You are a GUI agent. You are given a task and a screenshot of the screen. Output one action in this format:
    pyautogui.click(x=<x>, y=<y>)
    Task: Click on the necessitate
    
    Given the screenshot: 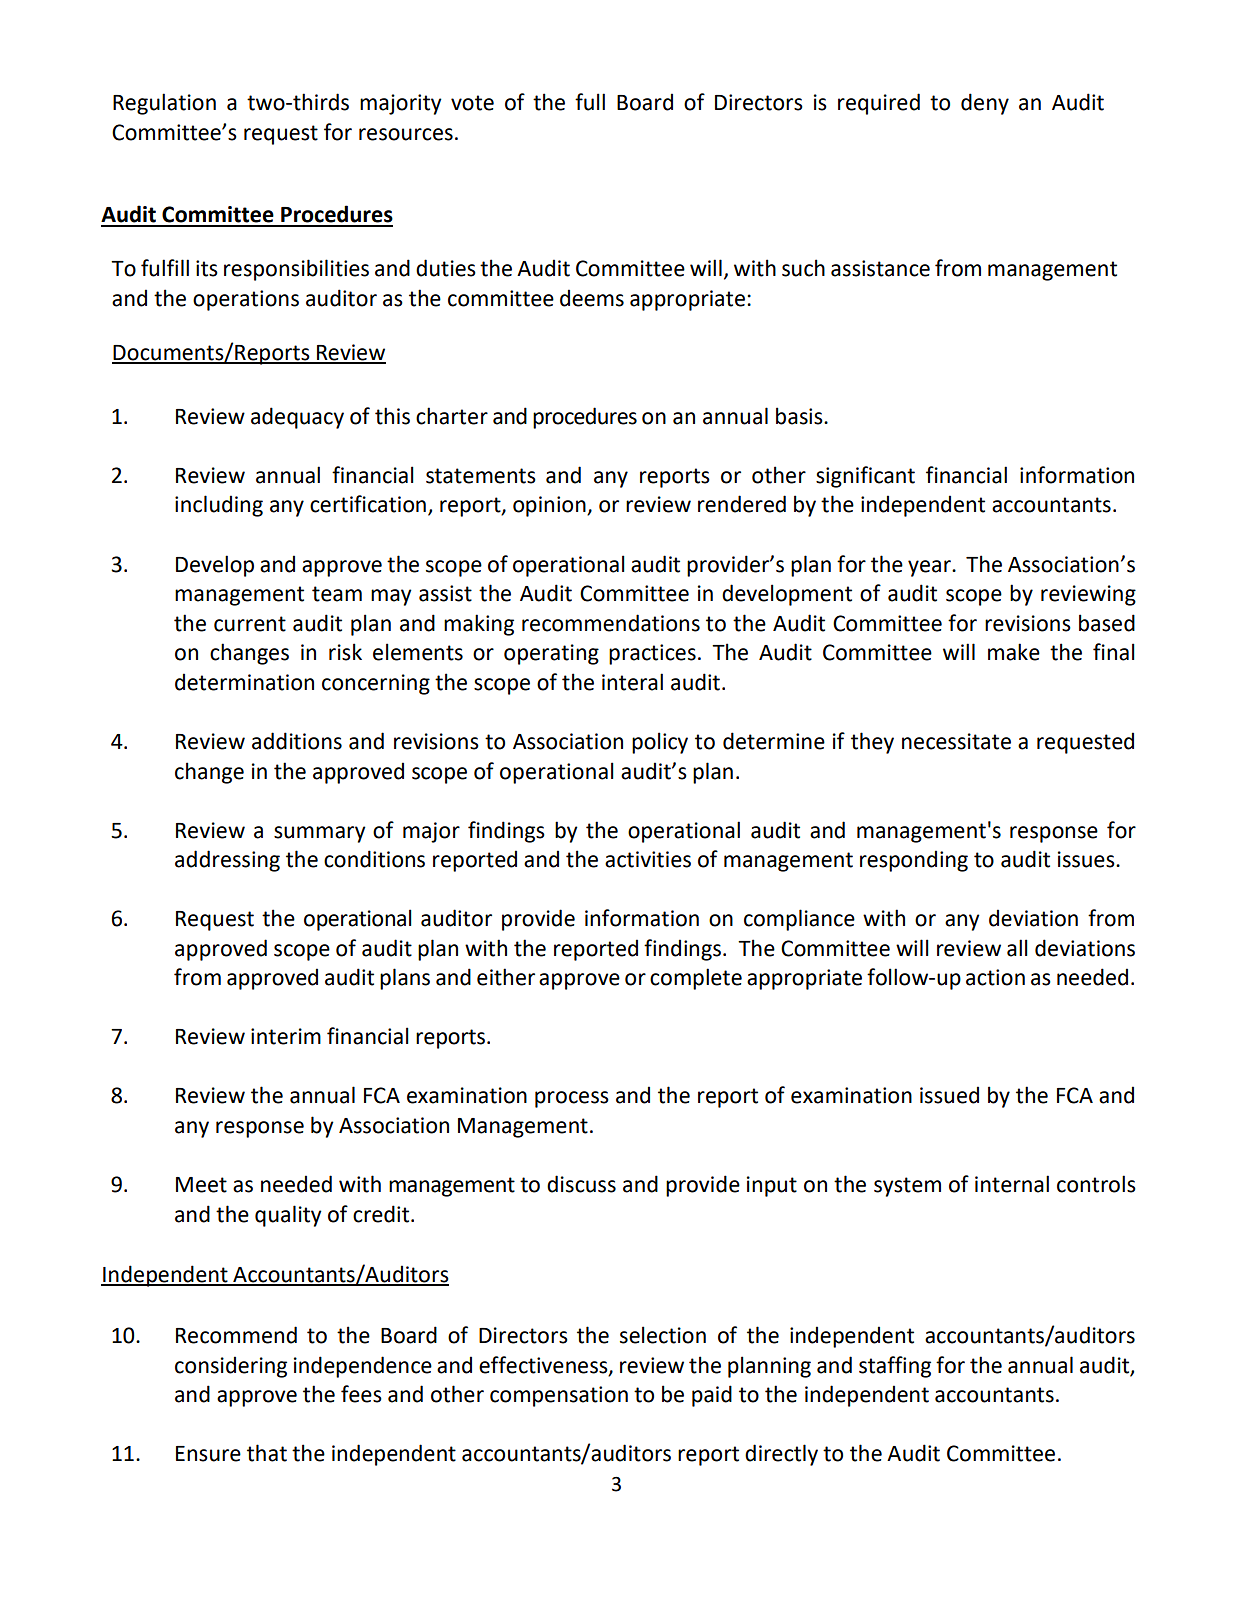 What is the action you would take?
    pyautogui.click(x=956, y=741)
